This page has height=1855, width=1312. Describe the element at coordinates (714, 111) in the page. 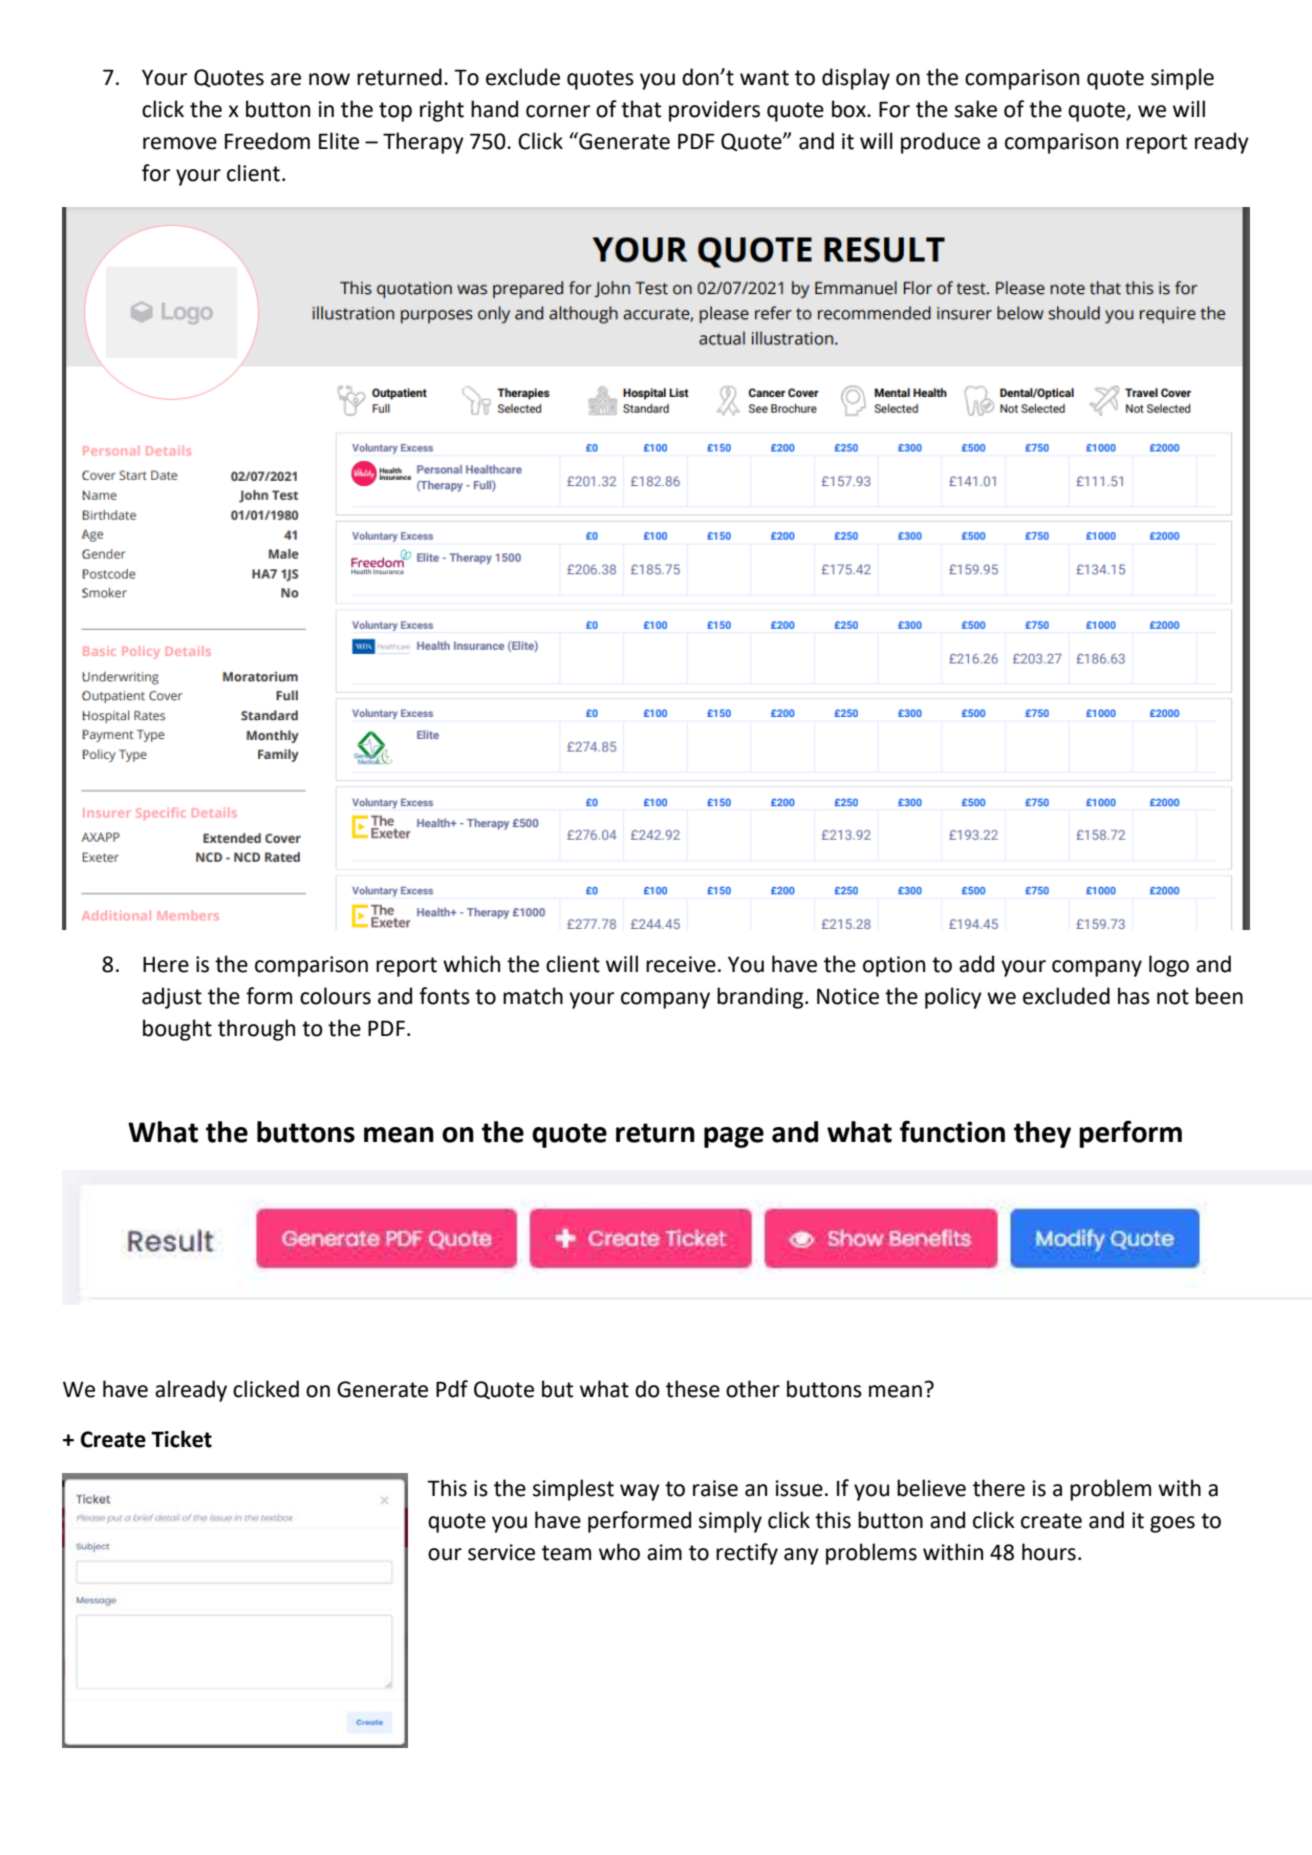

I see `providers` at that location.
